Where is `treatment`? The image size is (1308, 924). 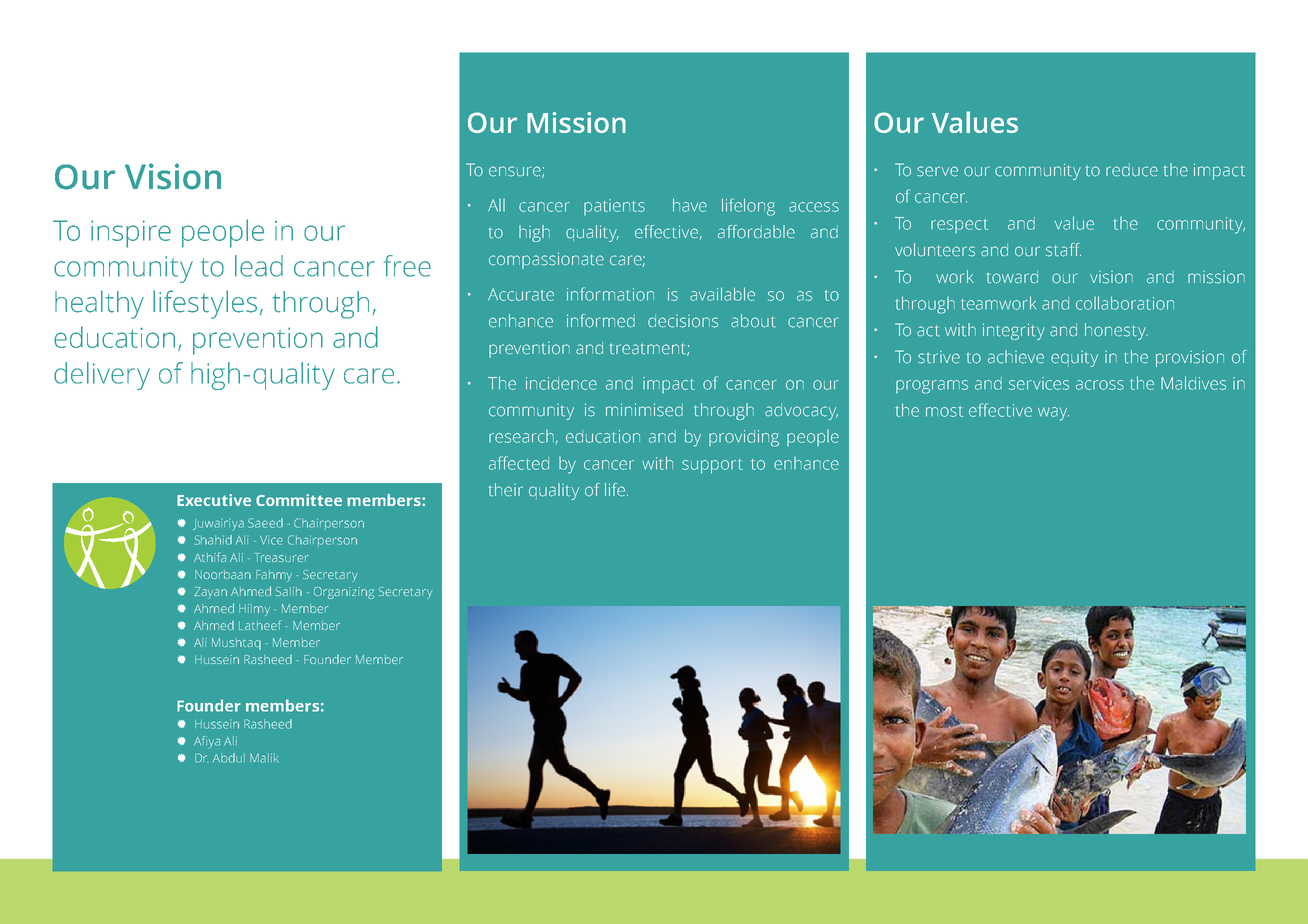
treatment is located at coordinates (649, 349).
